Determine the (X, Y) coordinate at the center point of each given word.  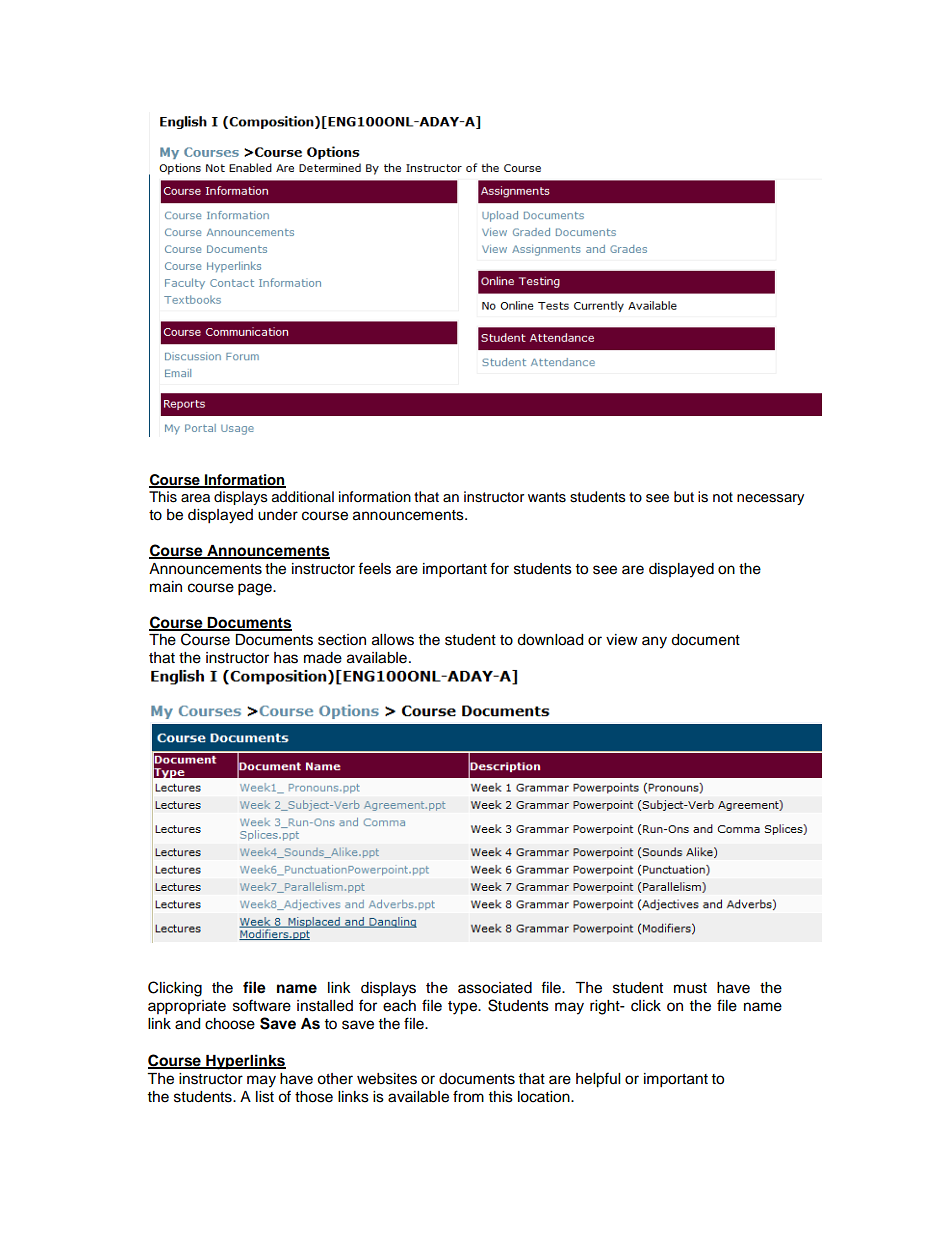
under (278, 515)
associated (495, 988)
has (286, 658)
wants (547, 497)
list (265, 1097)
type (464, 1008)
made (323, 658)
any (654, 642)
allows (393, 640)
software (262, 1005)
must (690, 988)
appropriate (187, 1007)
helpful (598, 1080)
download (550, 640)
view (622, 640)
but (684, 497)
